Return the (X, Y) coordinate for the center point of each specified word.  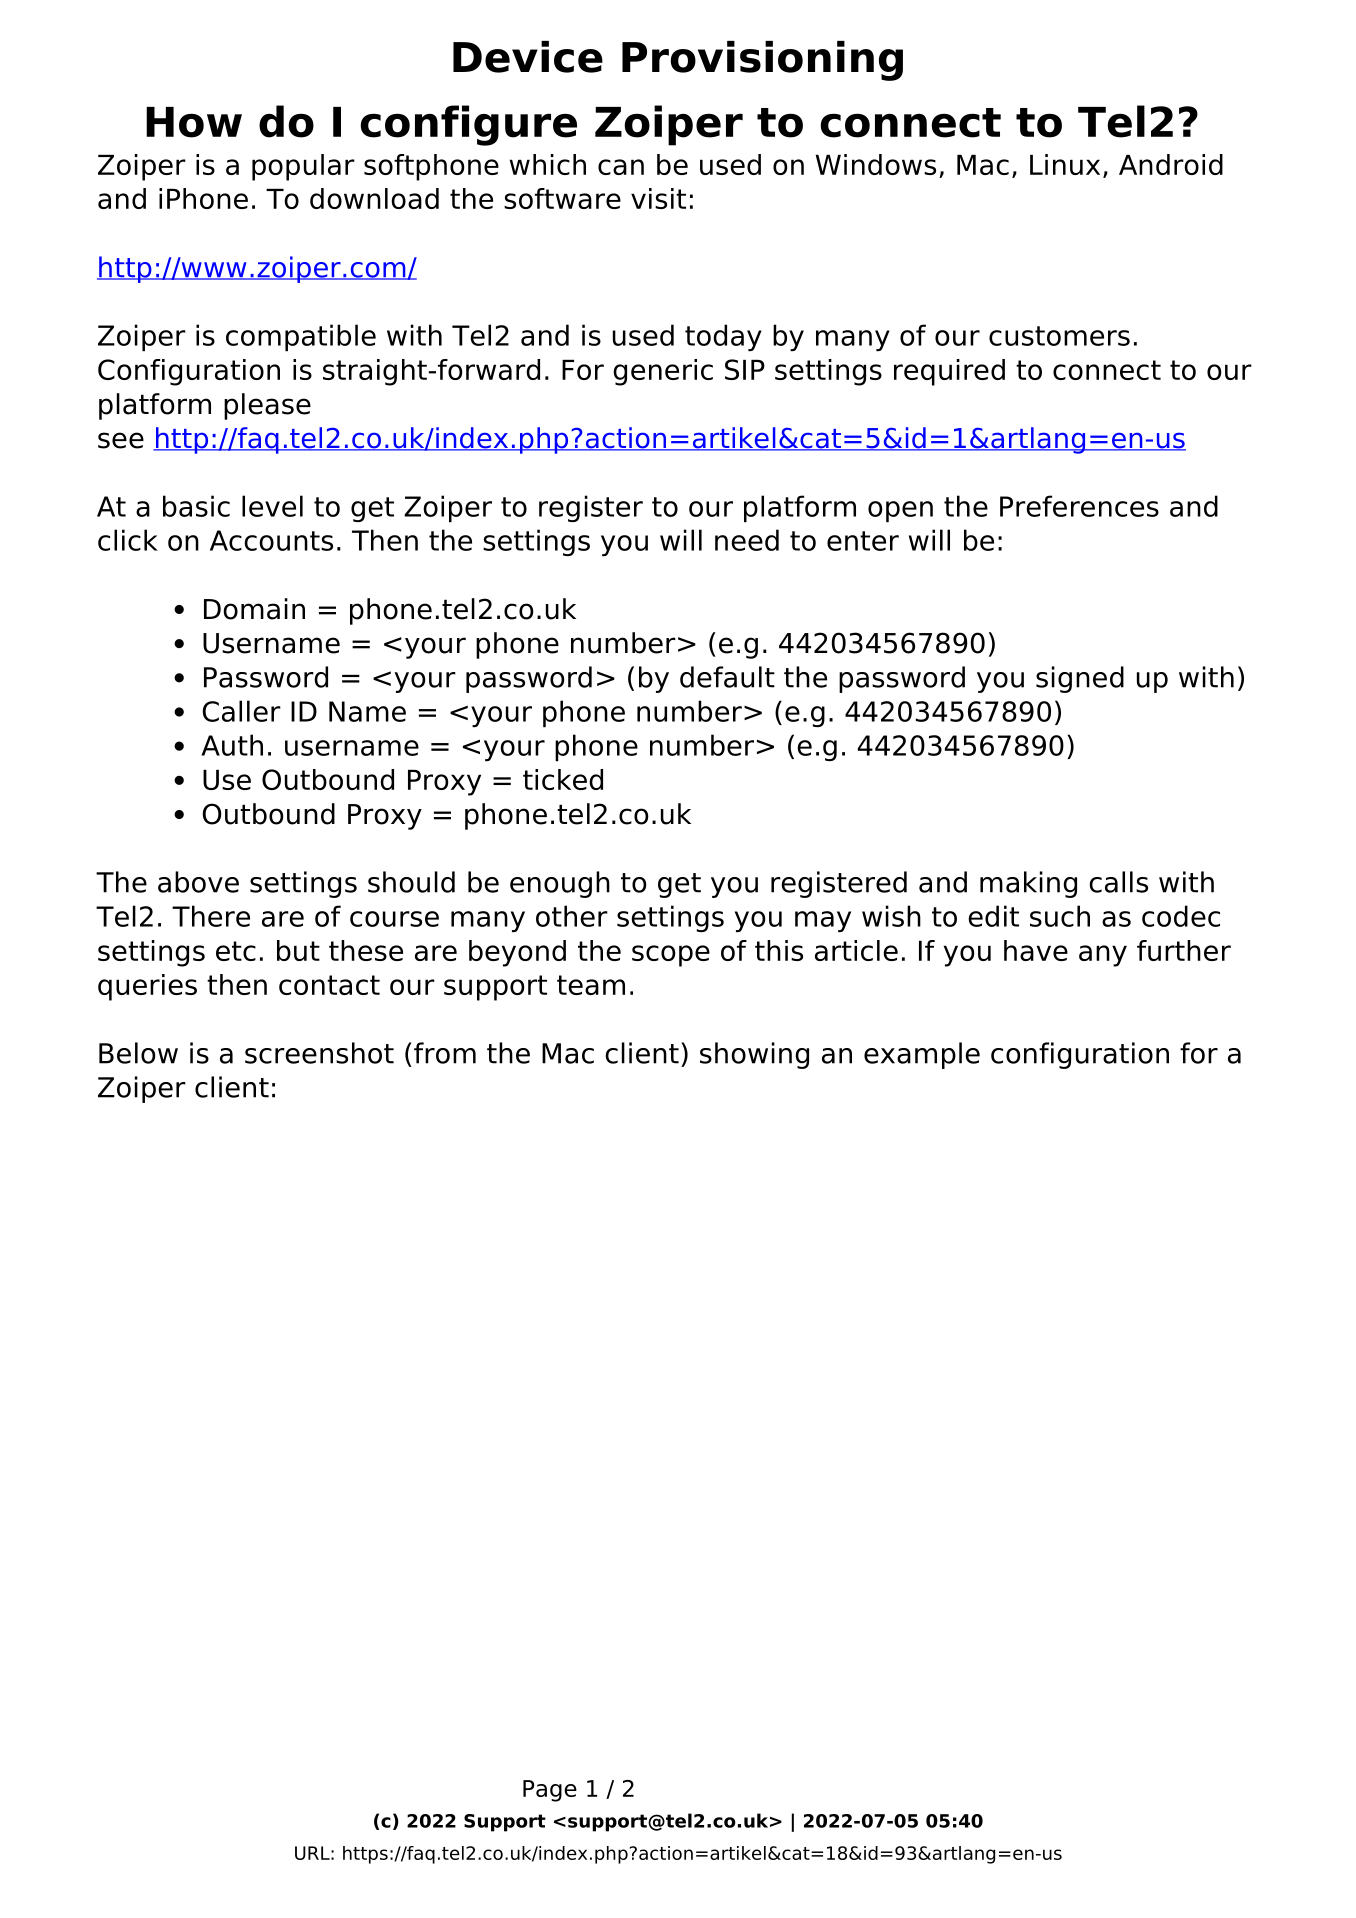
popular (303, 167)
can (621, 167)
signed (1080, 679)
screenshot (319, 1053)
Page (550, 1791)
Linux (1065, 164)
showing (754, 1055)
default (727, 677)
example (922, 1055)
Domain (254, 609)
